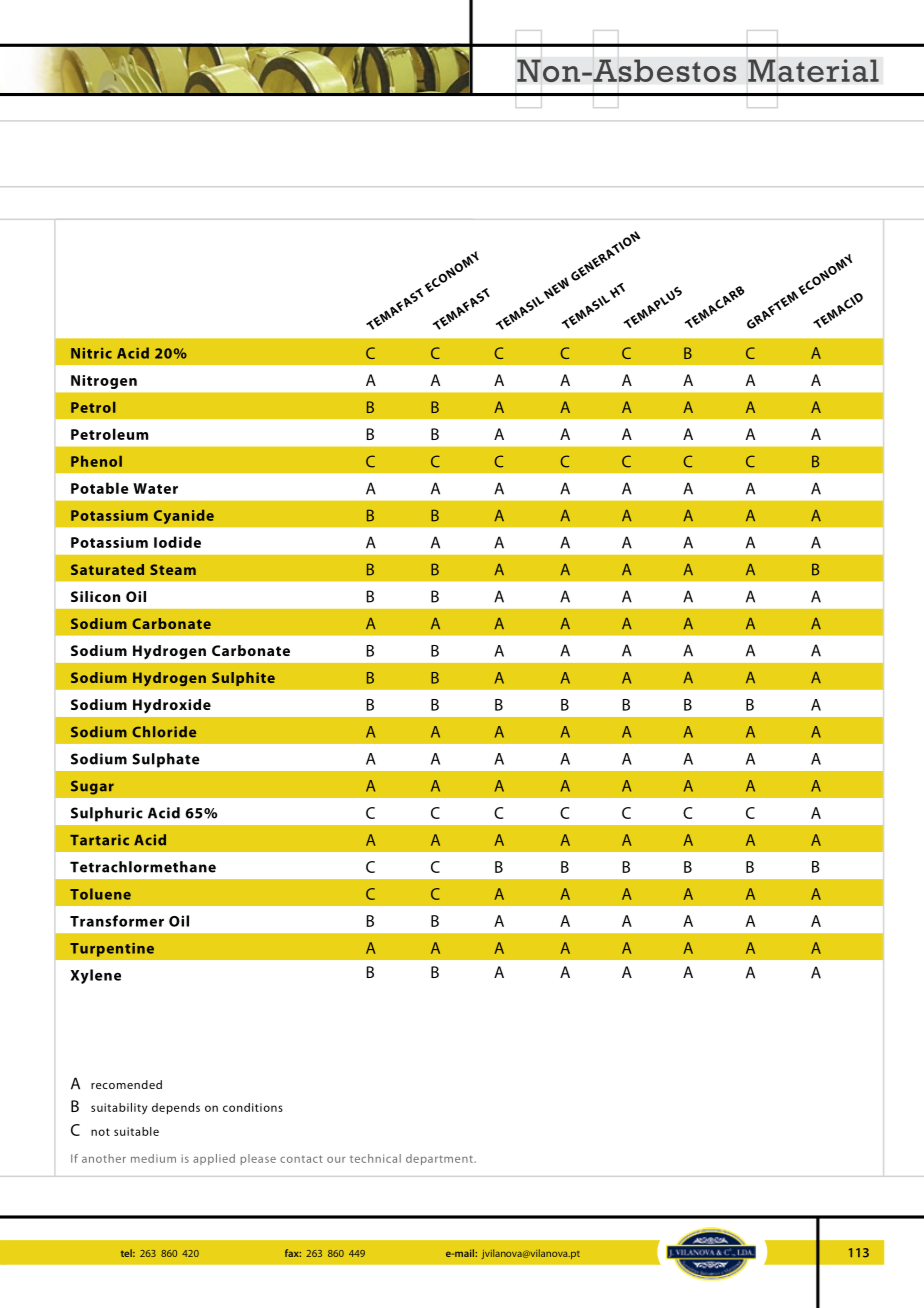  Describe the element at coordinates (176, 1109) in the screenshot. I see `depends` at that location.
